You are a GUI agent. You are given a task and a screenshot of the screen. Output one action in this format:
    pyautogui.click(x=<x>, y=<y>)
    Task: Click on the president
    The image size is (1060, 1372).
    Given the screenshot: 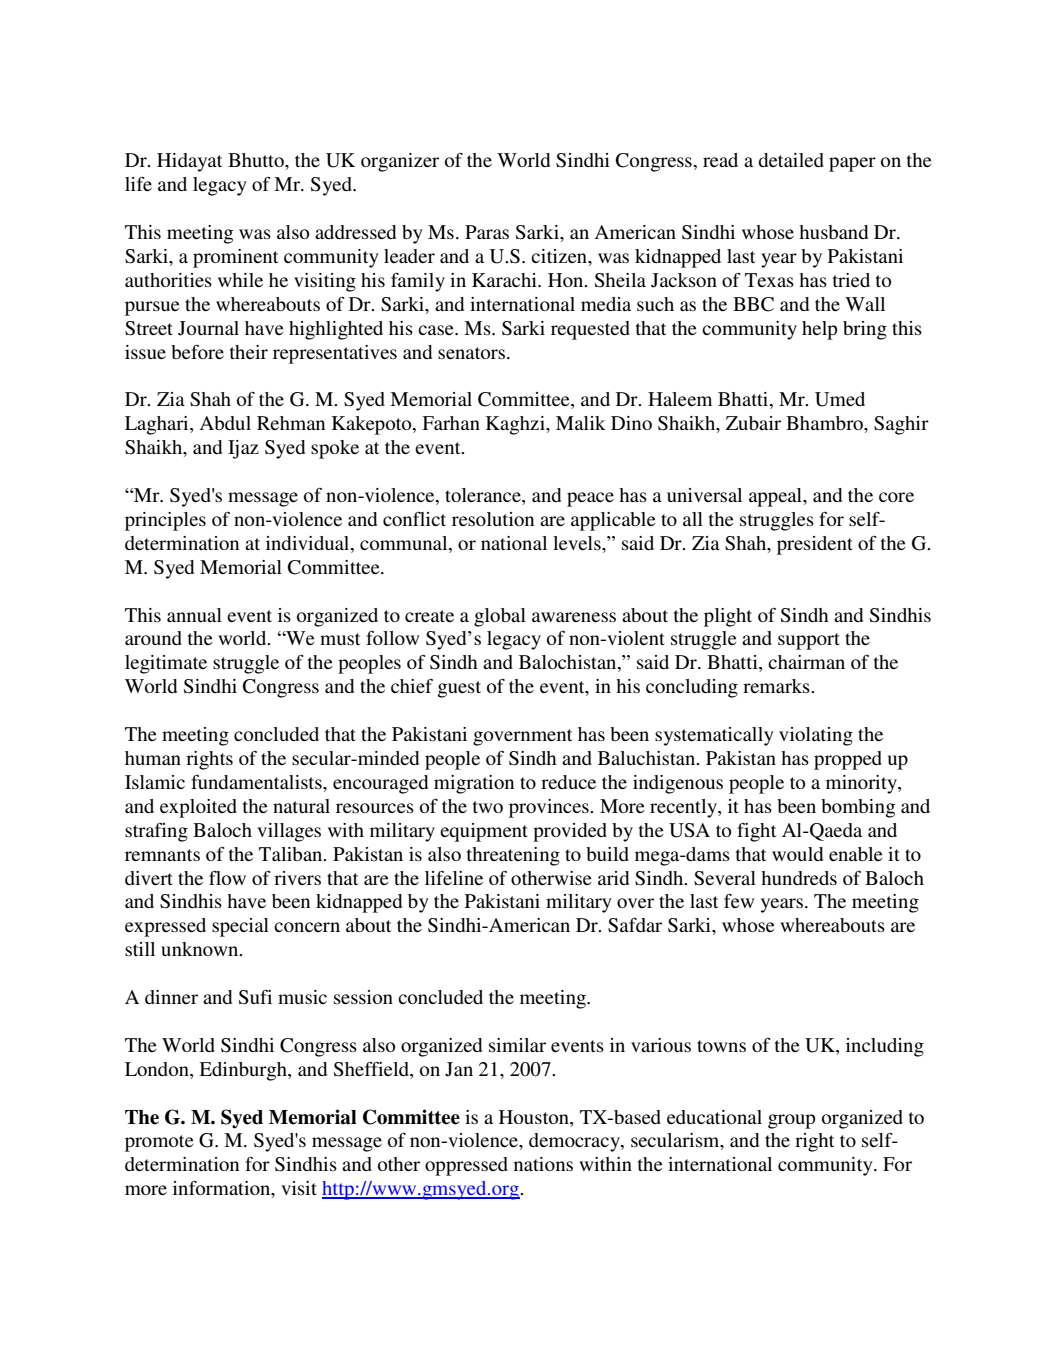 What is the action you would take?
    pyautogui.click(x=815, y=545)
